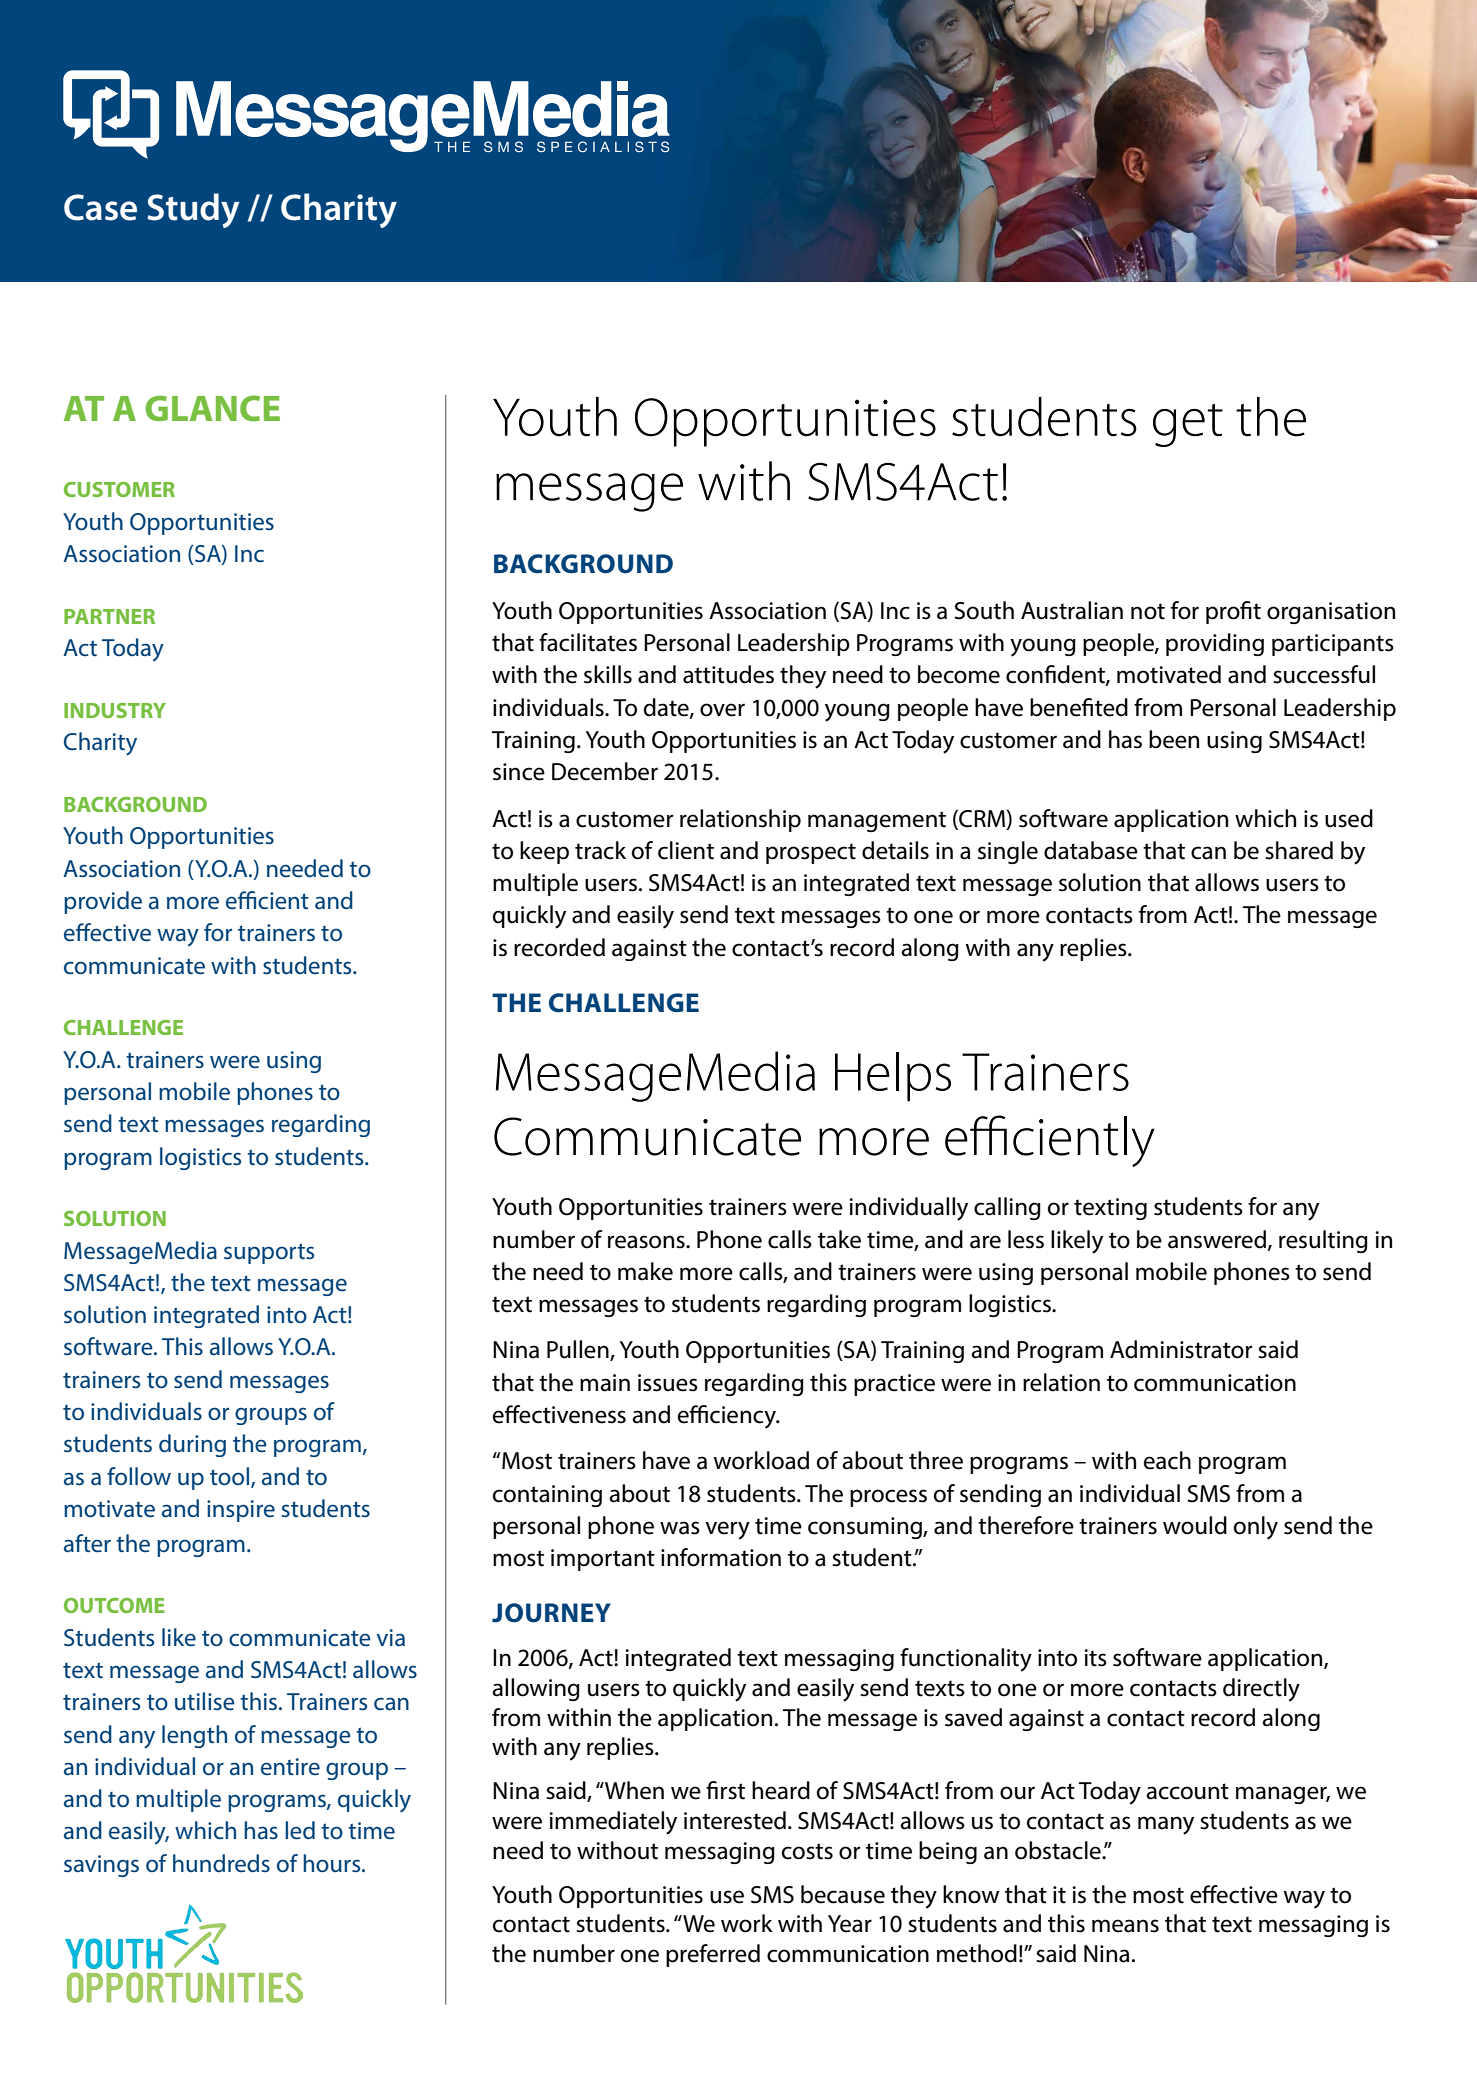 The image size is (1477, 2089). What do you see at coordinates (192, 1445) in the screenshot?
I see `during` at bounding box center [192, 1445].
